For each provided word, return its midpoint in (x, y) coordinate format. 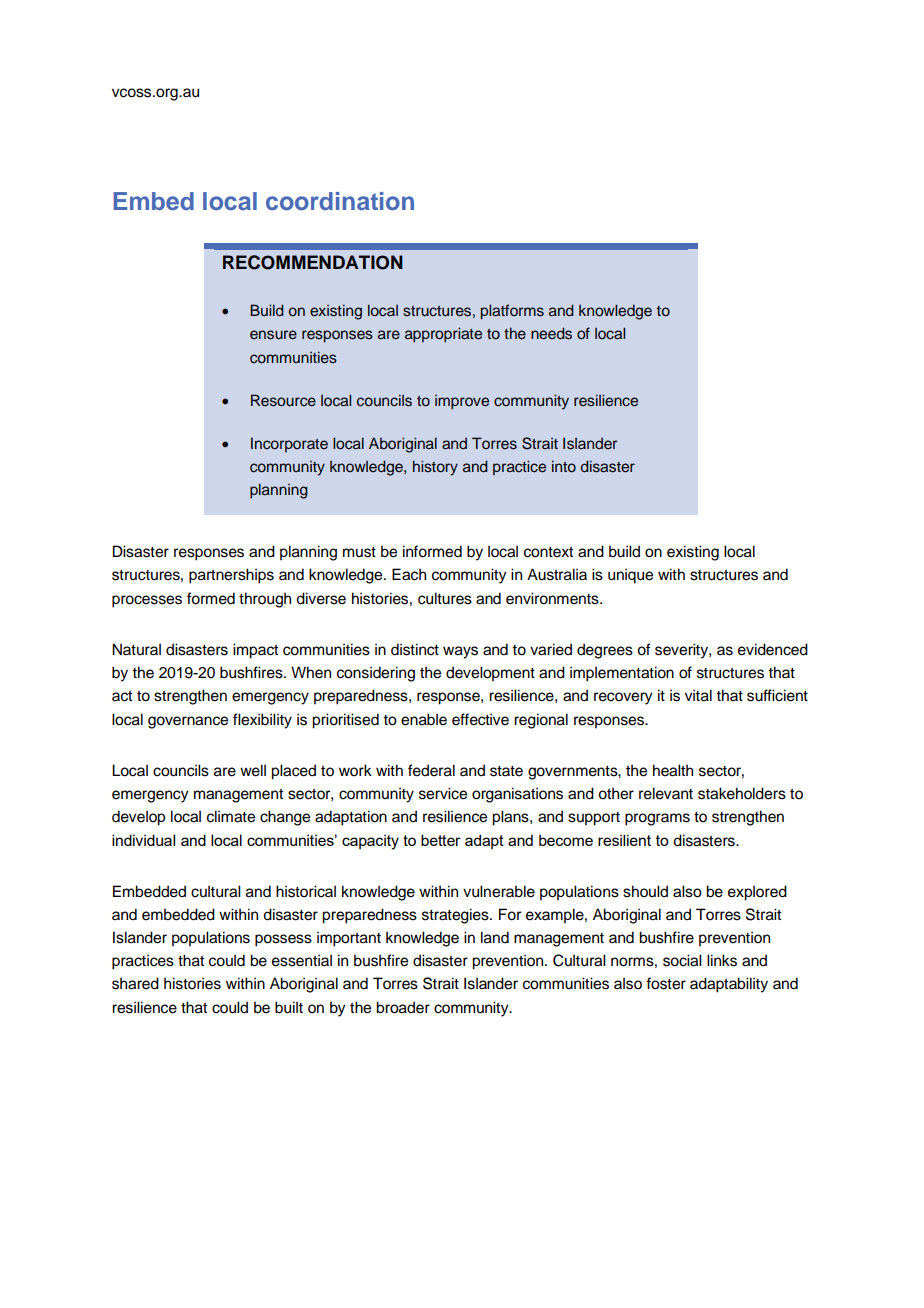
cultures (445, 598)
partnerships (231, 576)
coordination (340, 201)
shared (135, 983)
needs (551, 333)
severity (682, 651)
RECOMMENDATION (313, 262)
